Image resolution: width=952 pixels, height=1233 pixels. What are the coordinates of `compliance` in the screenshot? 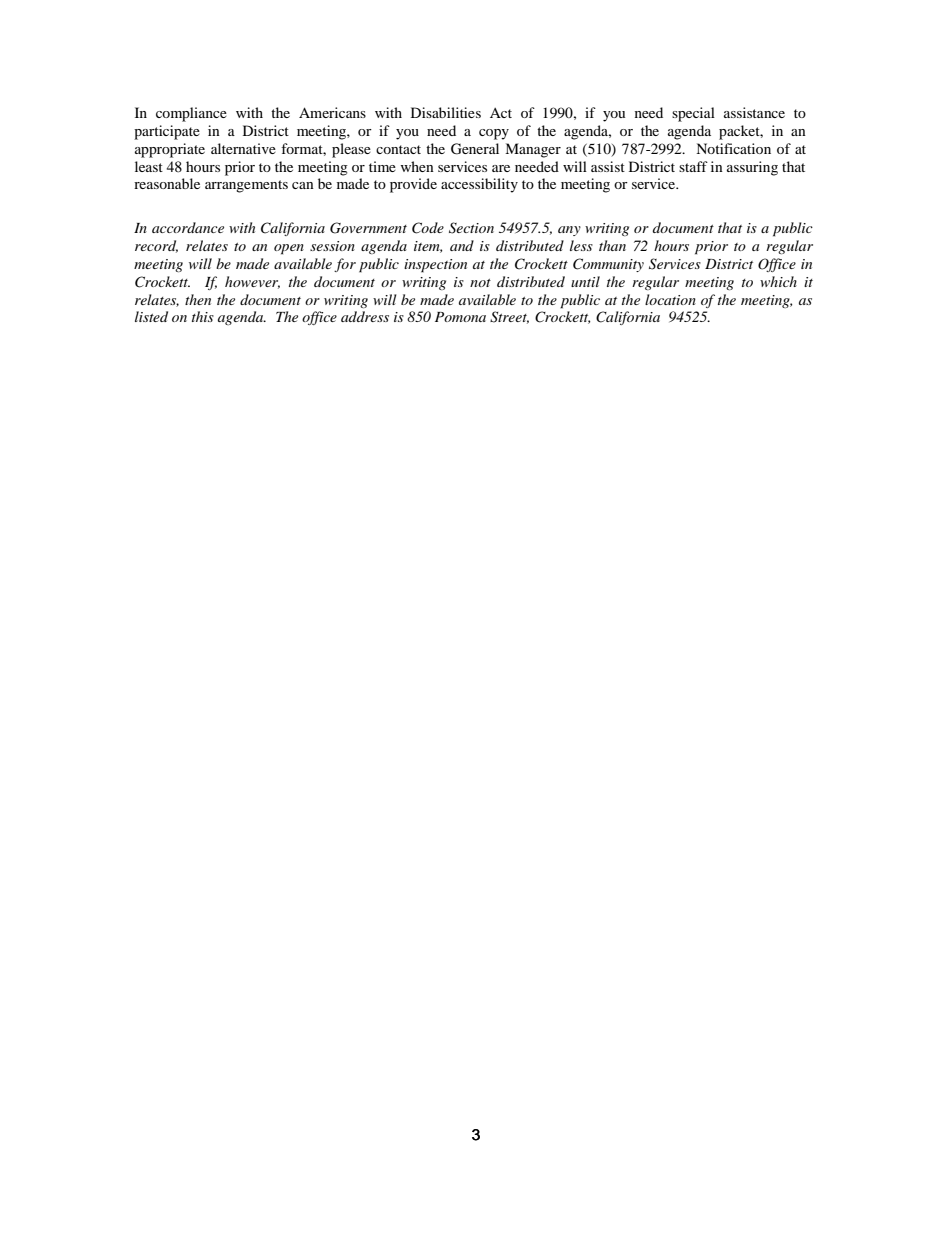 It's located at (191, 114).
